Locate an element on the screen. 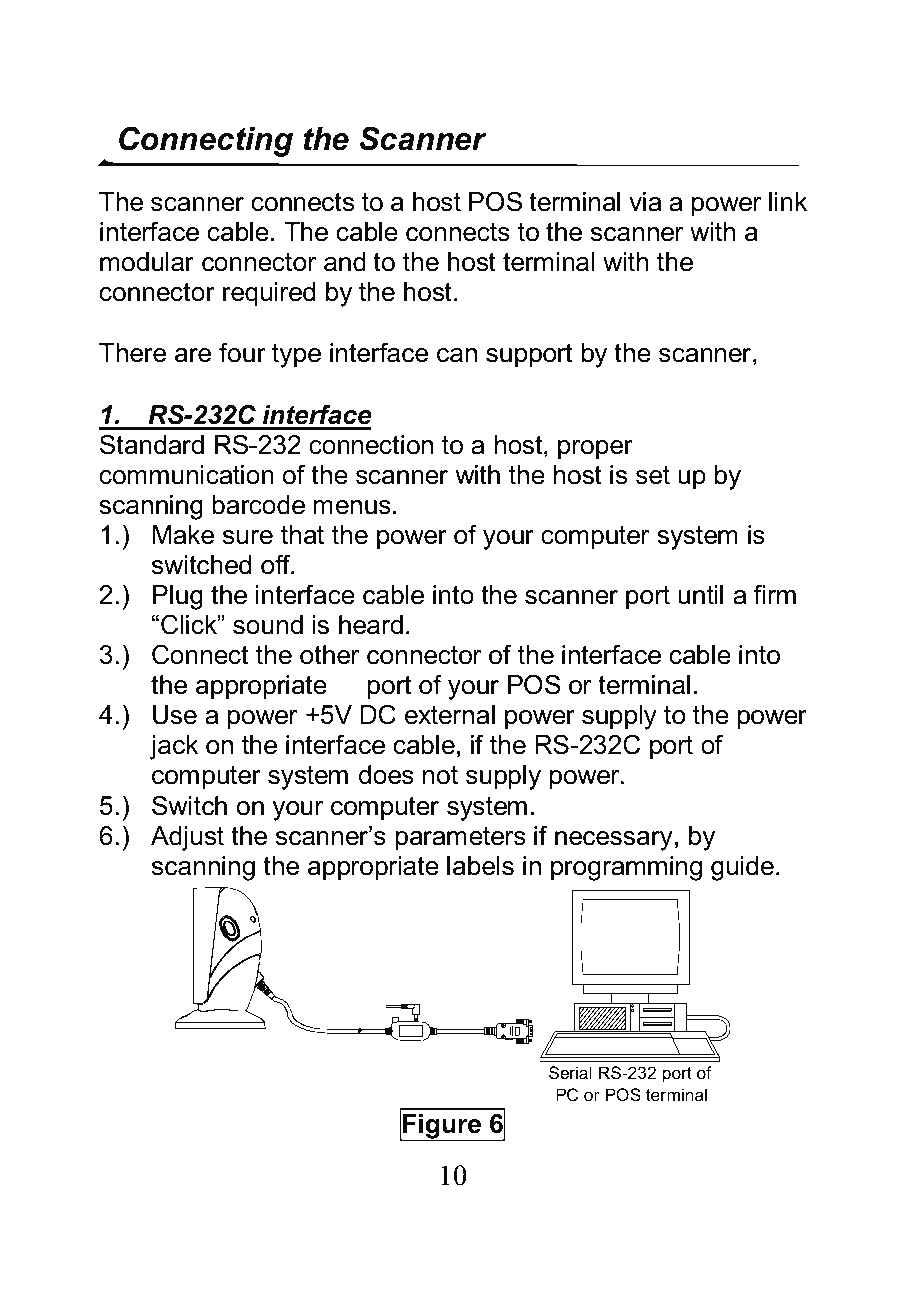 The width and height of the screenshot is (905, 1316). jack is located at coordinates (174, 747).
